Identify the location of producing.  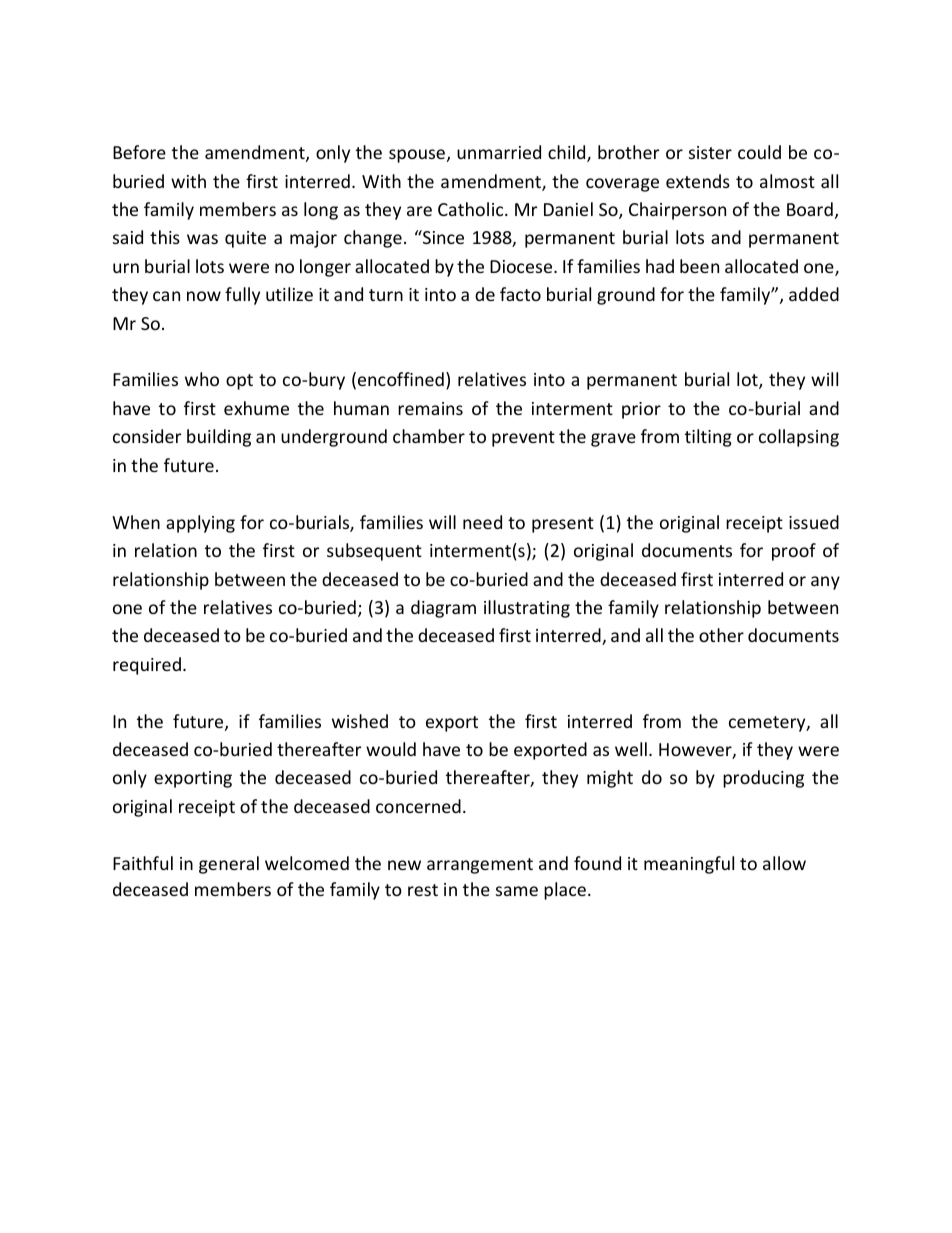
(763, 779).
